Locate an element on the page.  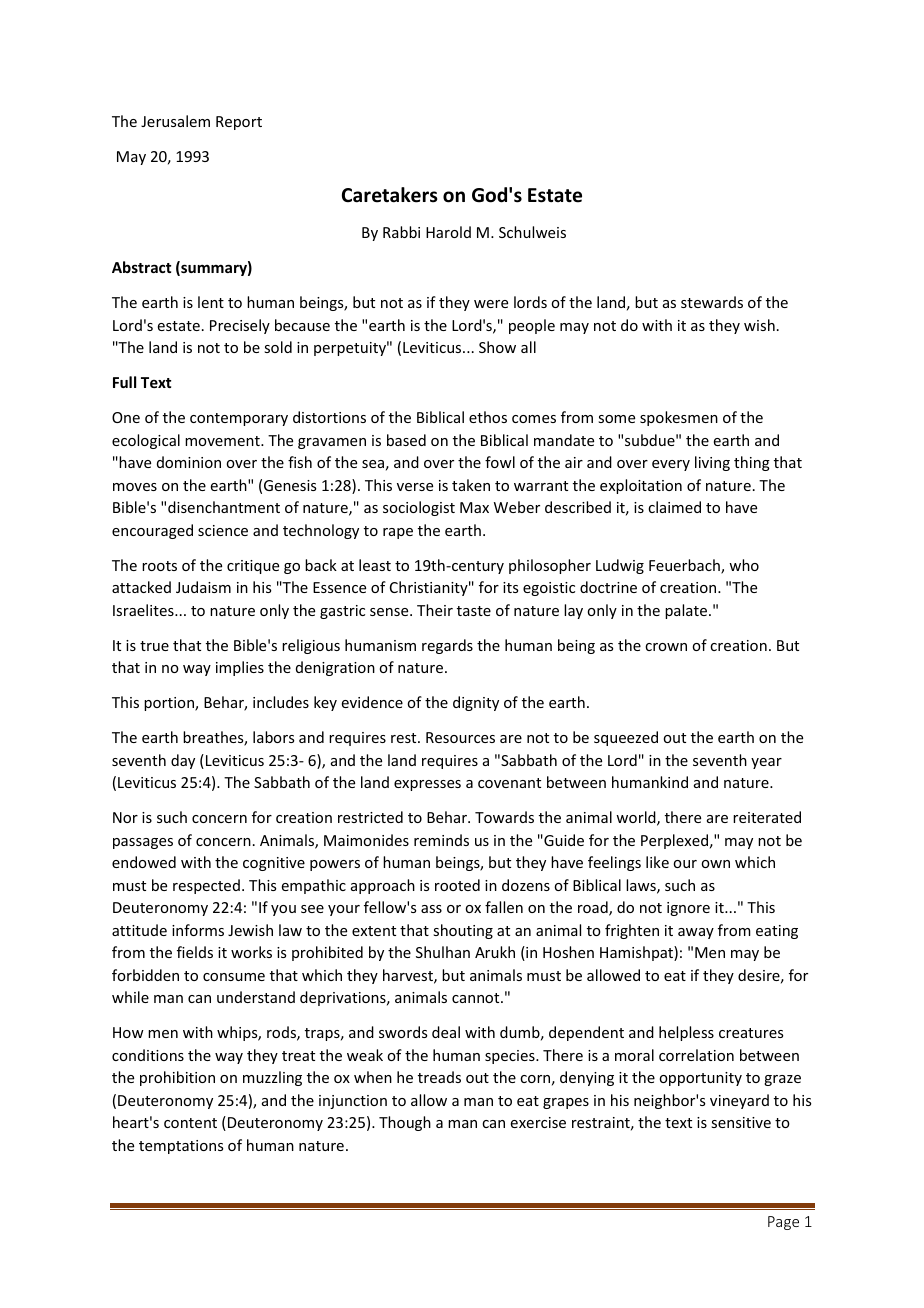
claimed is located at coordinates (674, 507).
